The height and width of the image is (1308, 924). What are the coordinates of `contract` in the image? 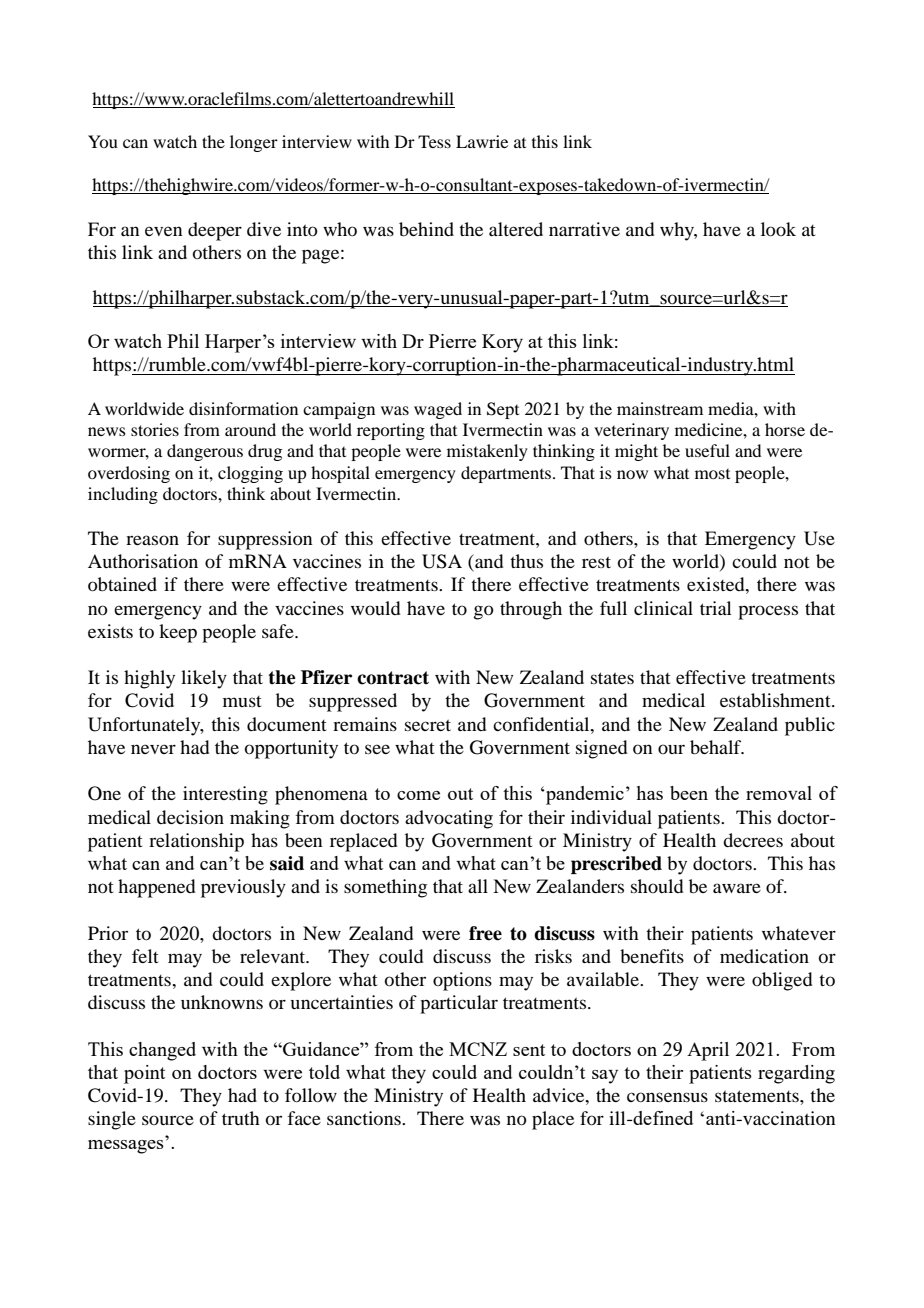 It's located at (393, 678).
